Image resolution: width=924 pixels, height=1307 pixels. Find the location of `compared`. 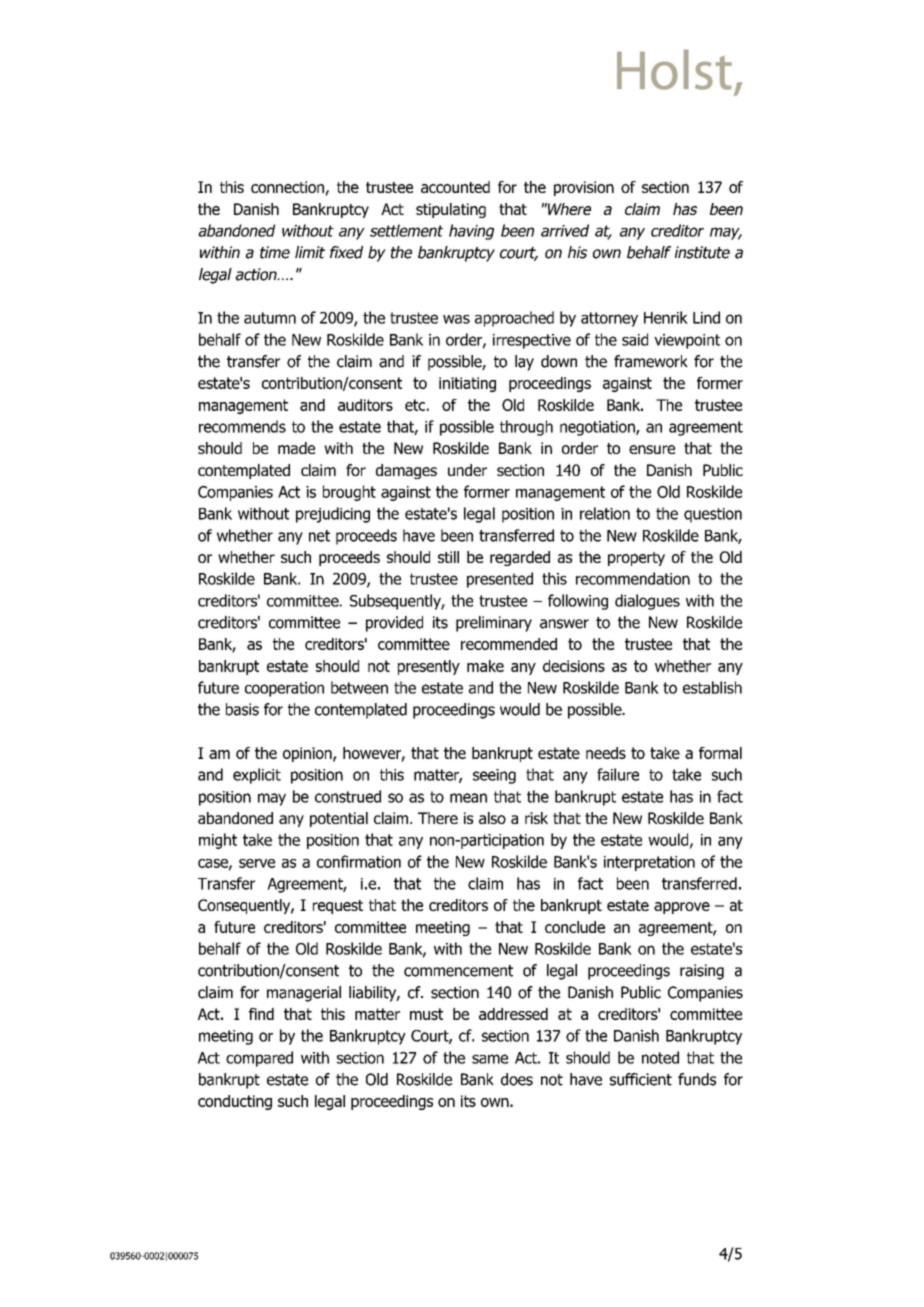

compared is located at coordinates (259, 1059).
